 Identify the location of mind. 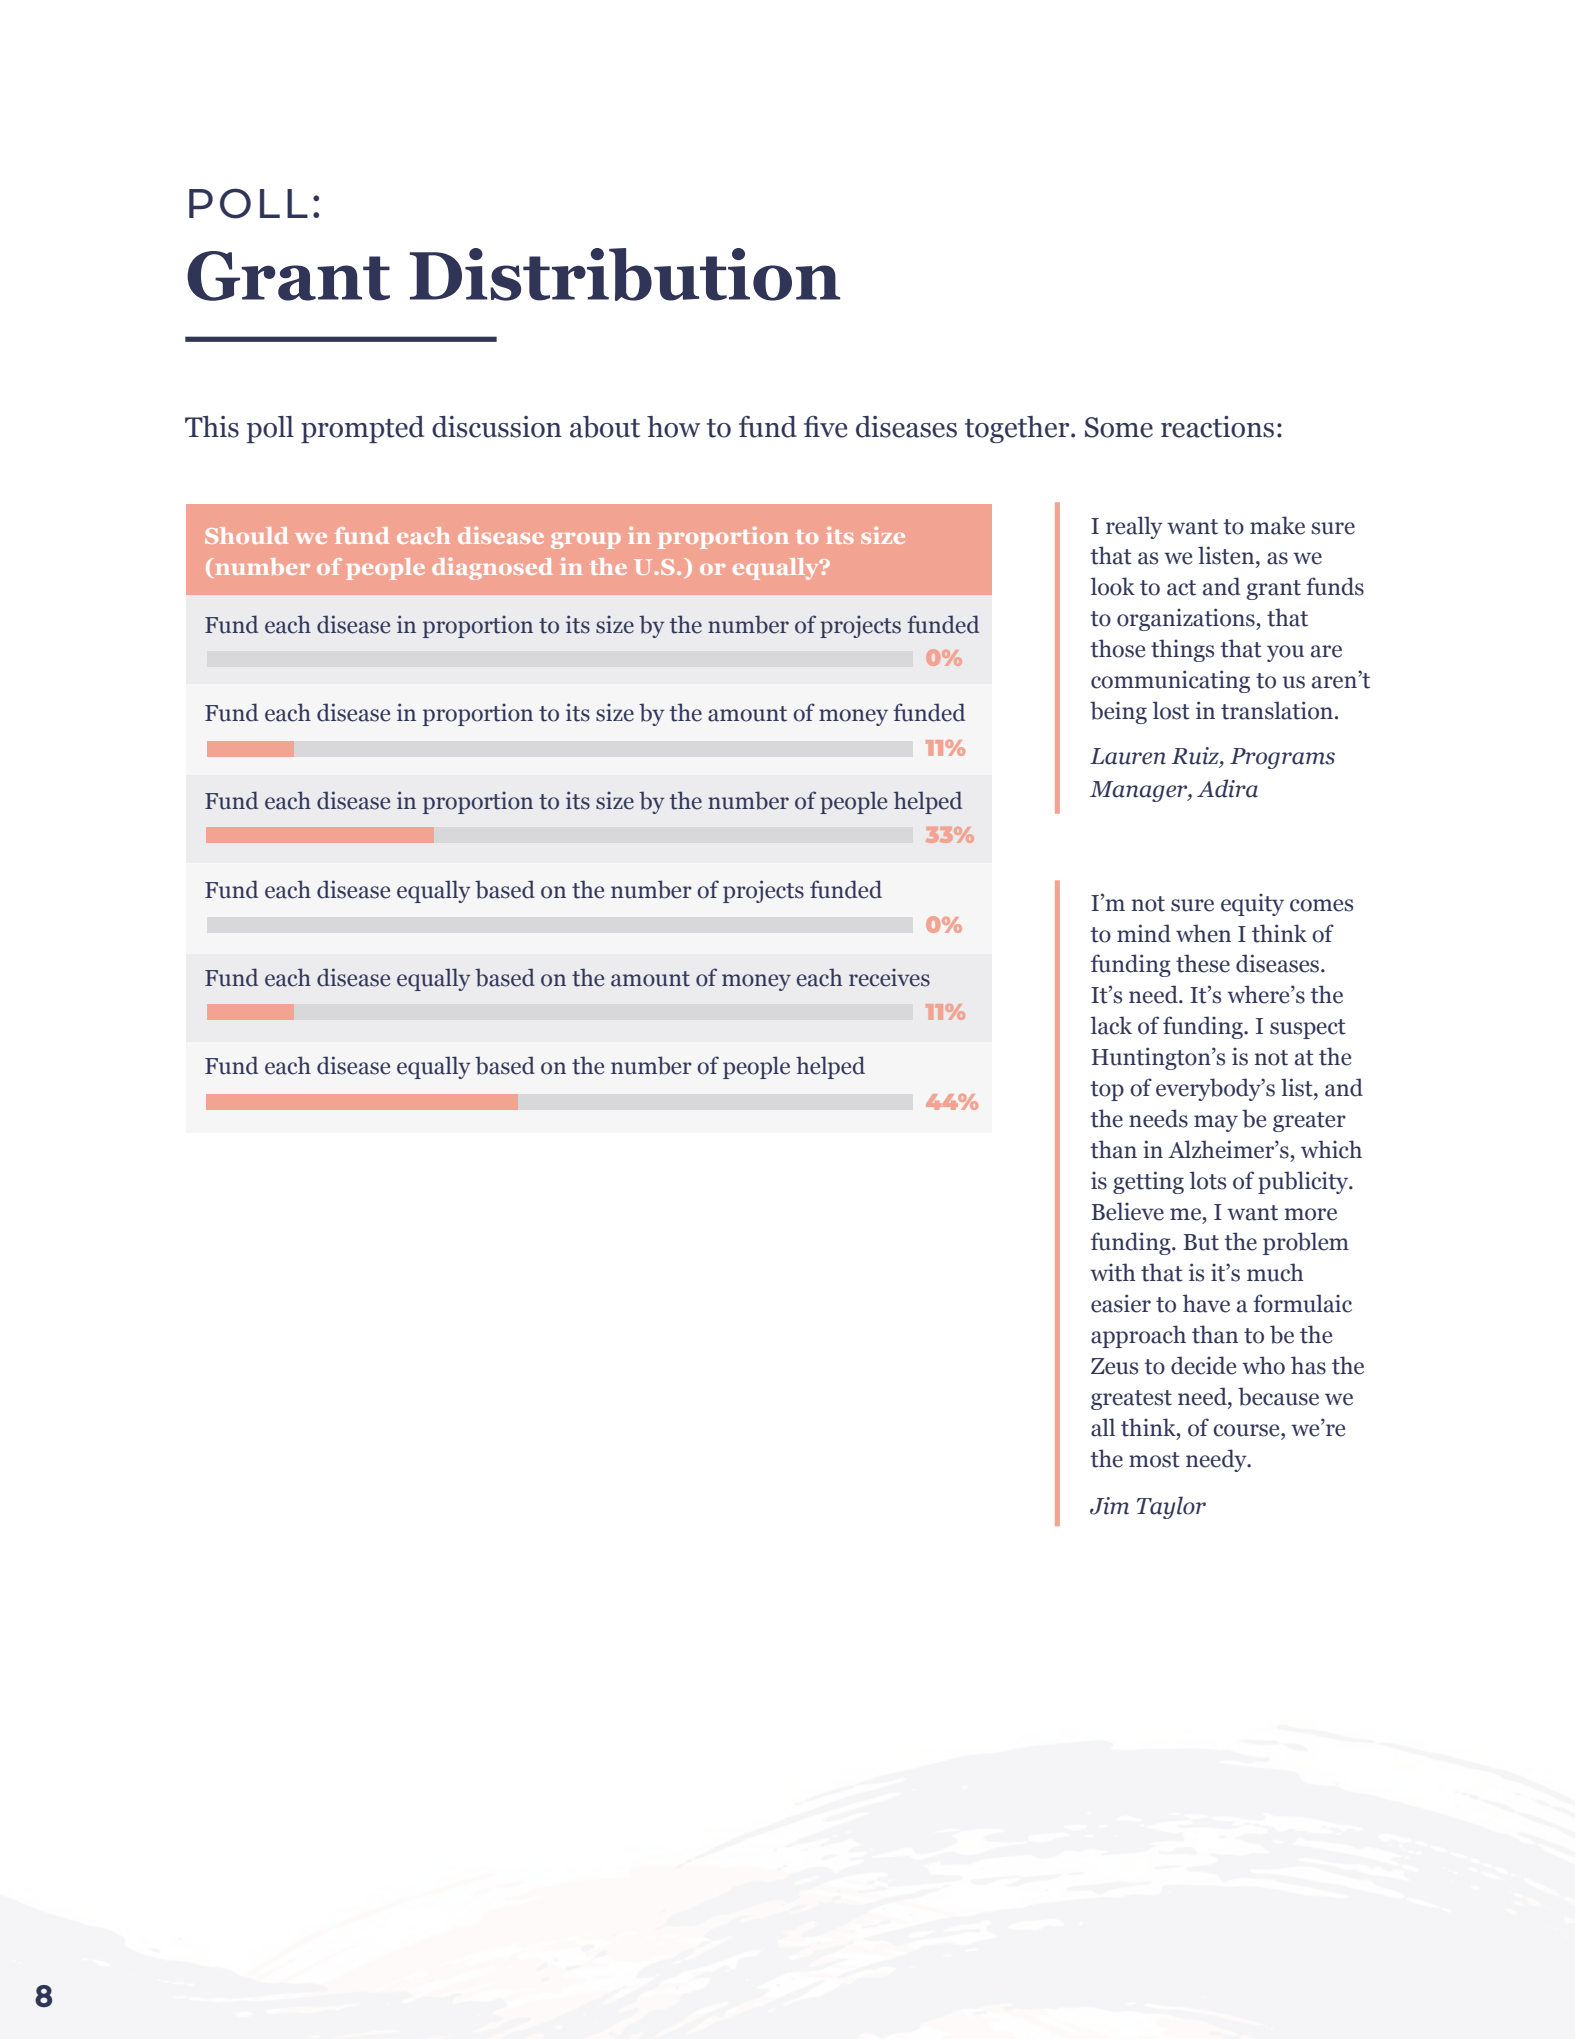
(1144, 933).
